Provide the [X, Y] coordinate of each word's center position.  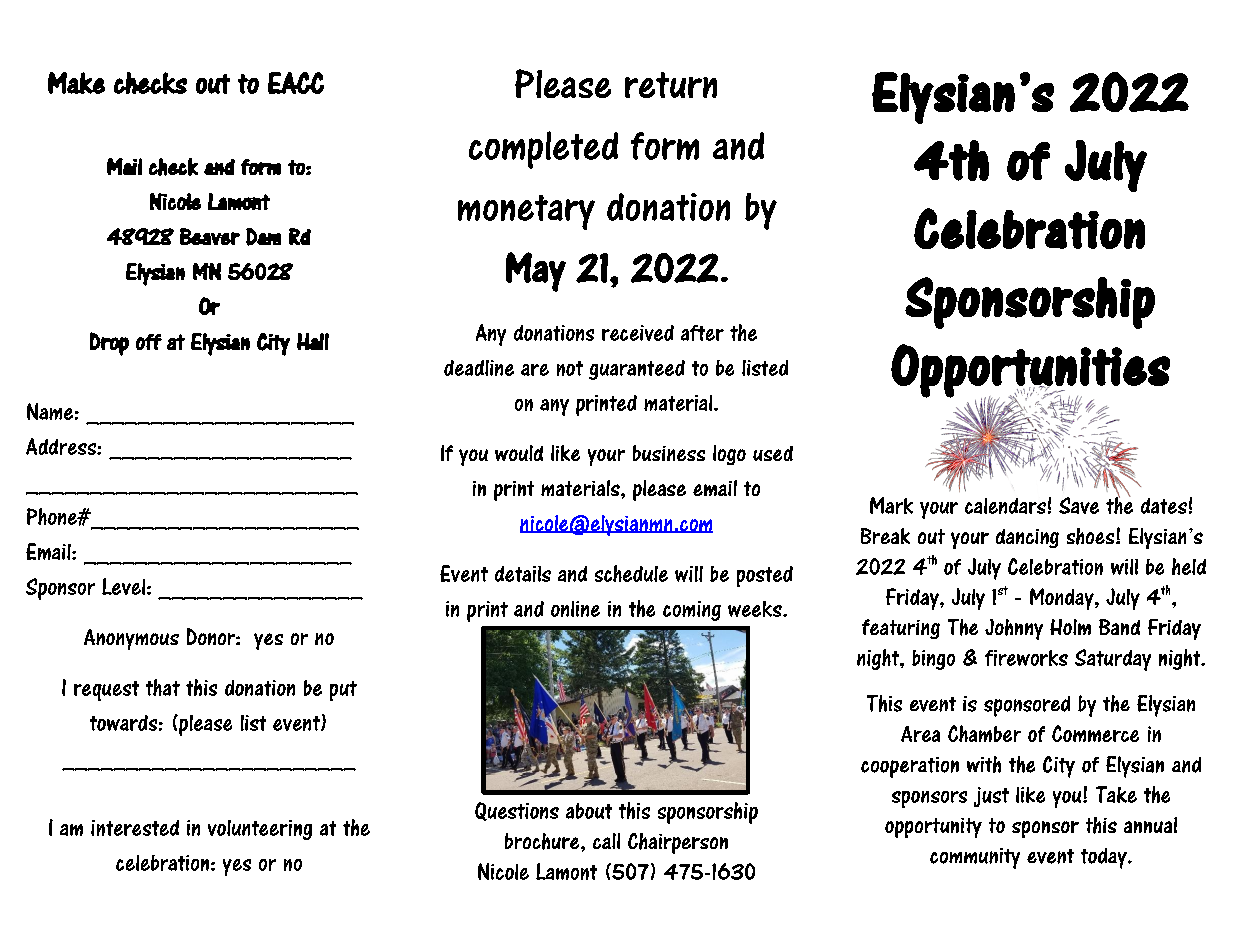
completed [543, 150]
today [1105, 858]
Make [76, 83]
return [671, 85]
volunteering [260, 830]
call [606, 841]
